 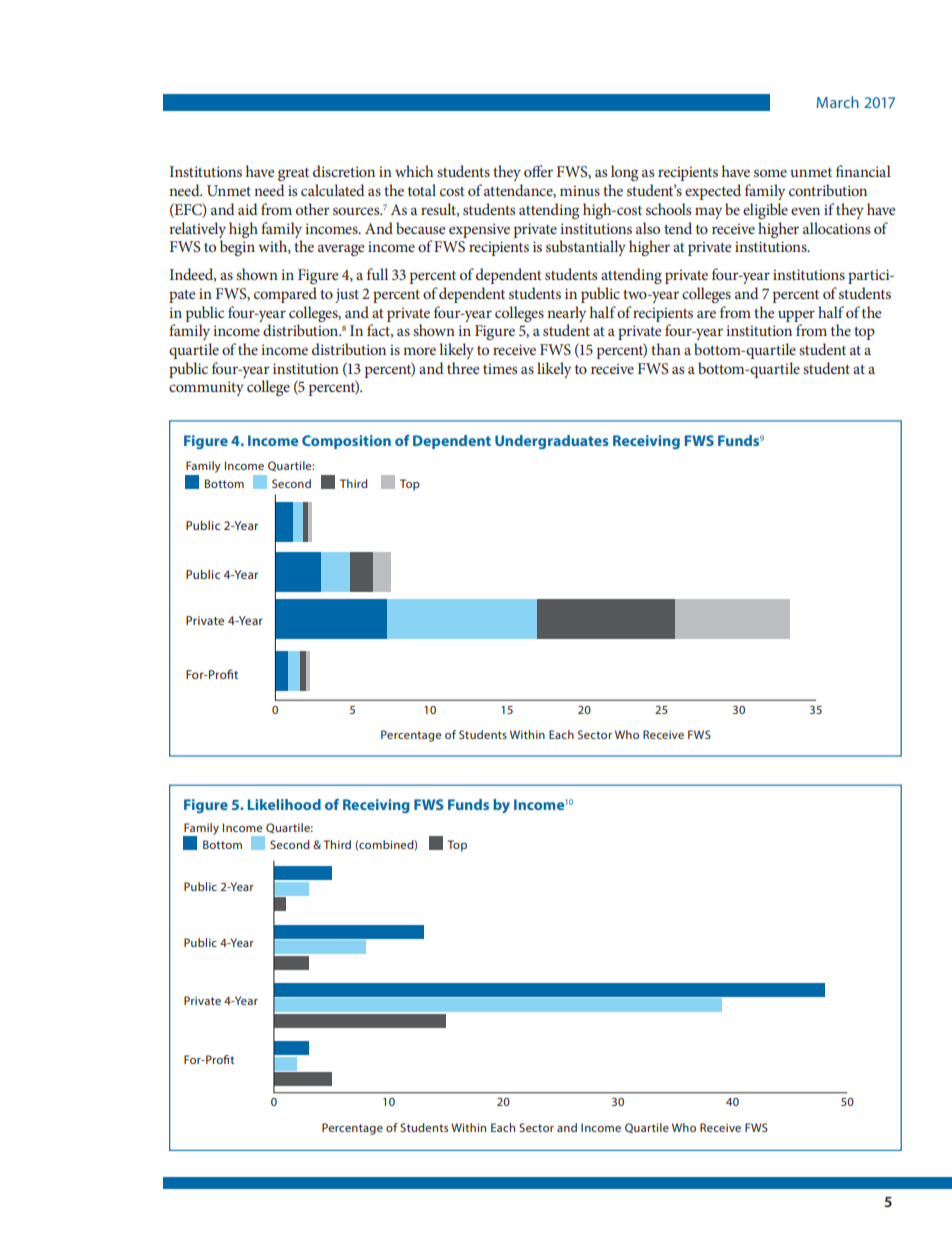 What do you see at coordinates (293, 174) in the document?
I see `great` at bounding box center [293, 174].
